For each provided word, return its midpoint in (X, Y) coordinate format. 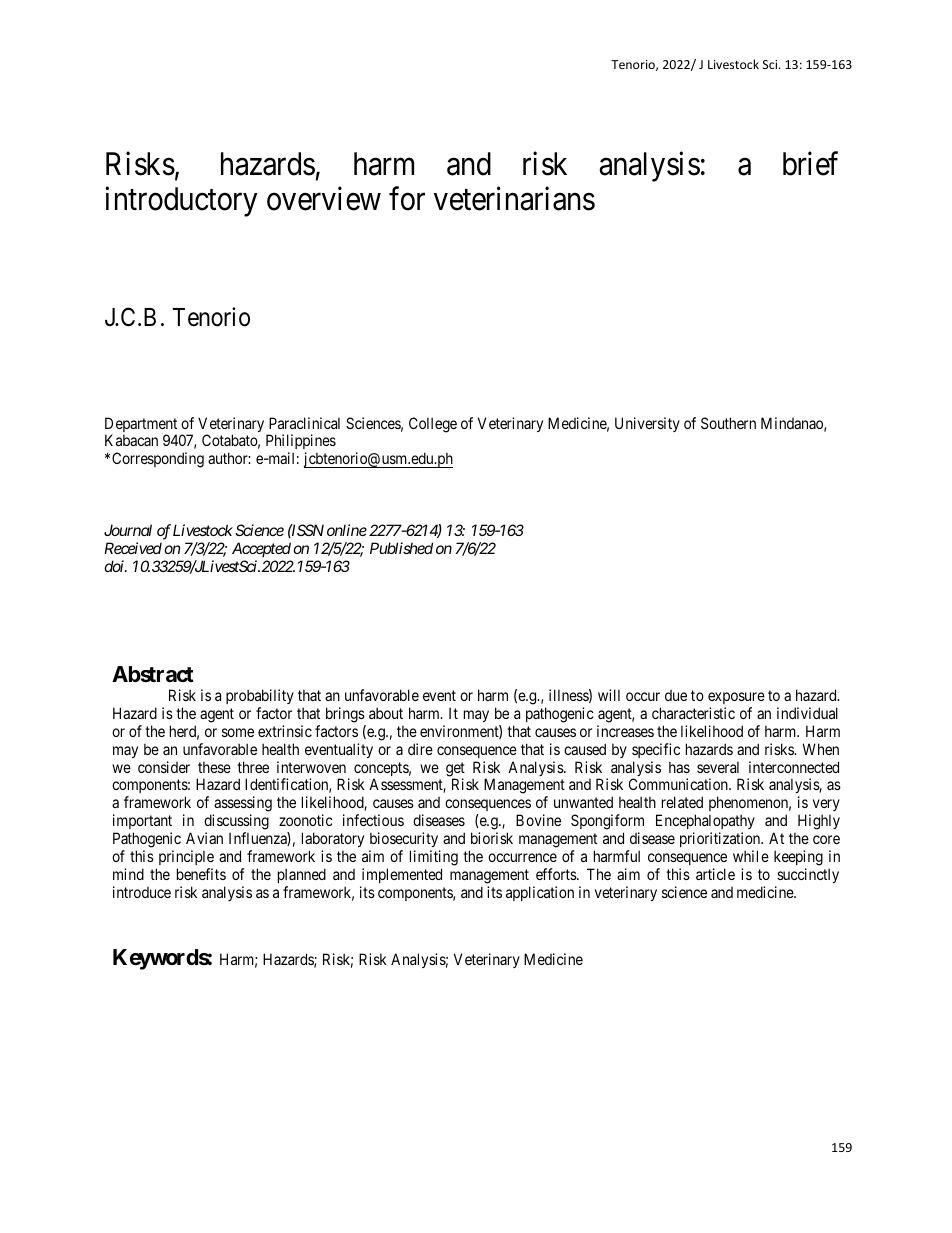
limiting (434, 859)
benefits (201, 874)
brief (810, 163)
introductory (181, 202)
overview (324, 199)
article (715, 874)
